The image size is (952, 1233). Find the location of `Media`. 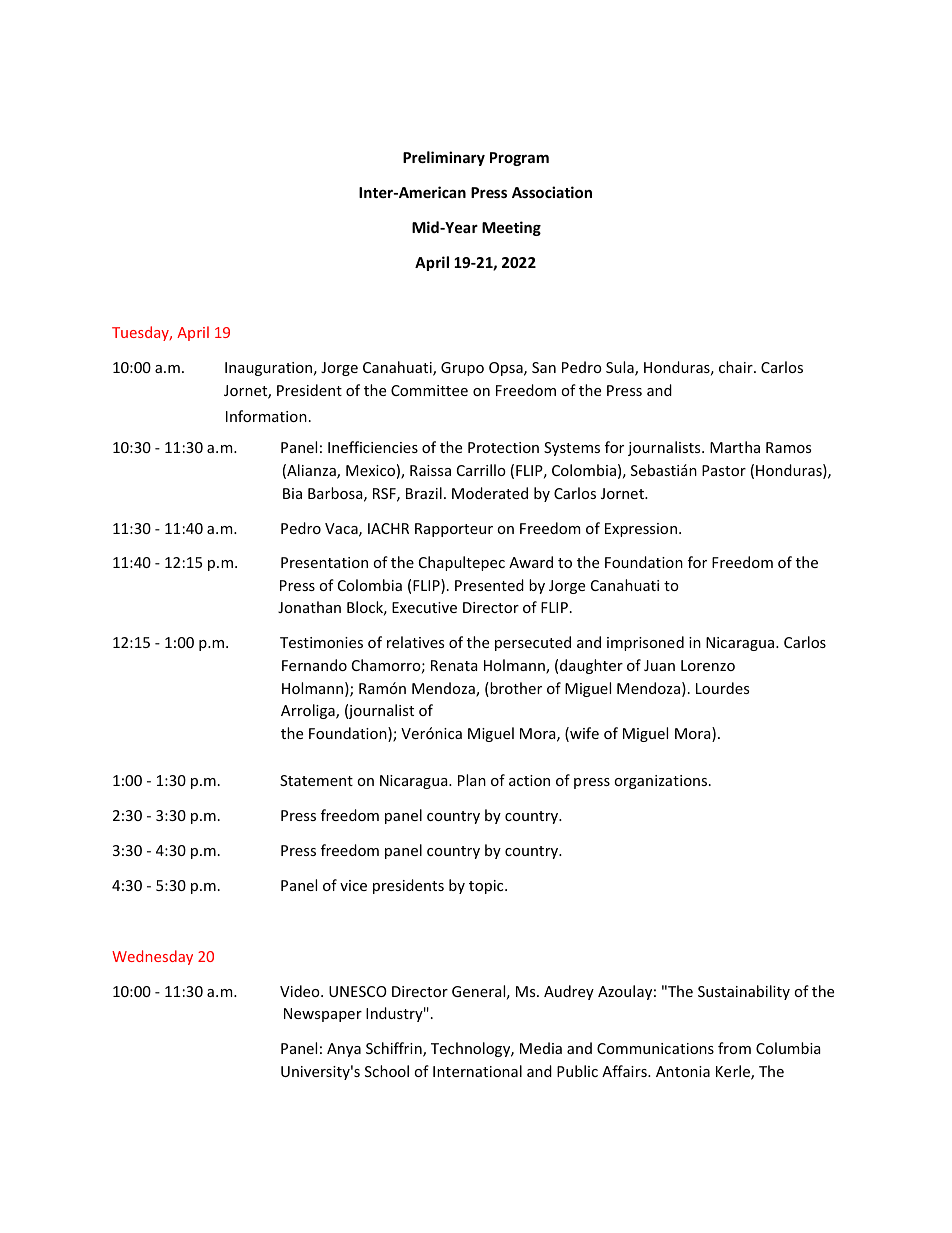

Media is located at coordinates (541, 1048).
